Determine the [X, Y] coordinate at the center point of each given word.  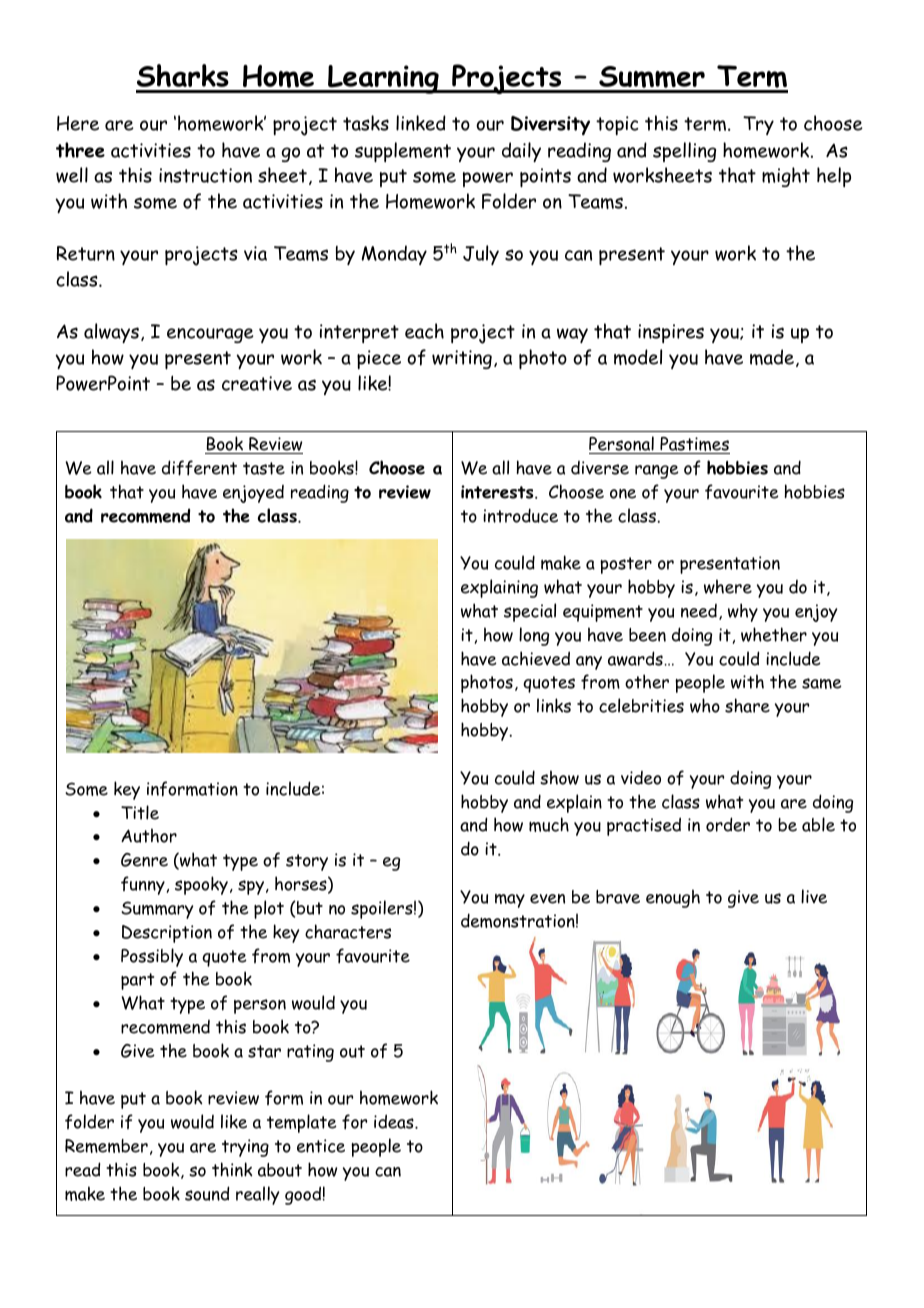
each [424, 331]
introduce [520, 515]
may [510, 901]
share [747, 705]
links [554, 705]
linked [421, 123]
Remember [106, 1146]
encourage [210, 335]
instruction [205, 175]
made [772, 357]
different [199, 468]
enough [673, 898]
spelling [684, 152]
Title [140, 812]
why [743, 612]
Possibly [152, 957]
